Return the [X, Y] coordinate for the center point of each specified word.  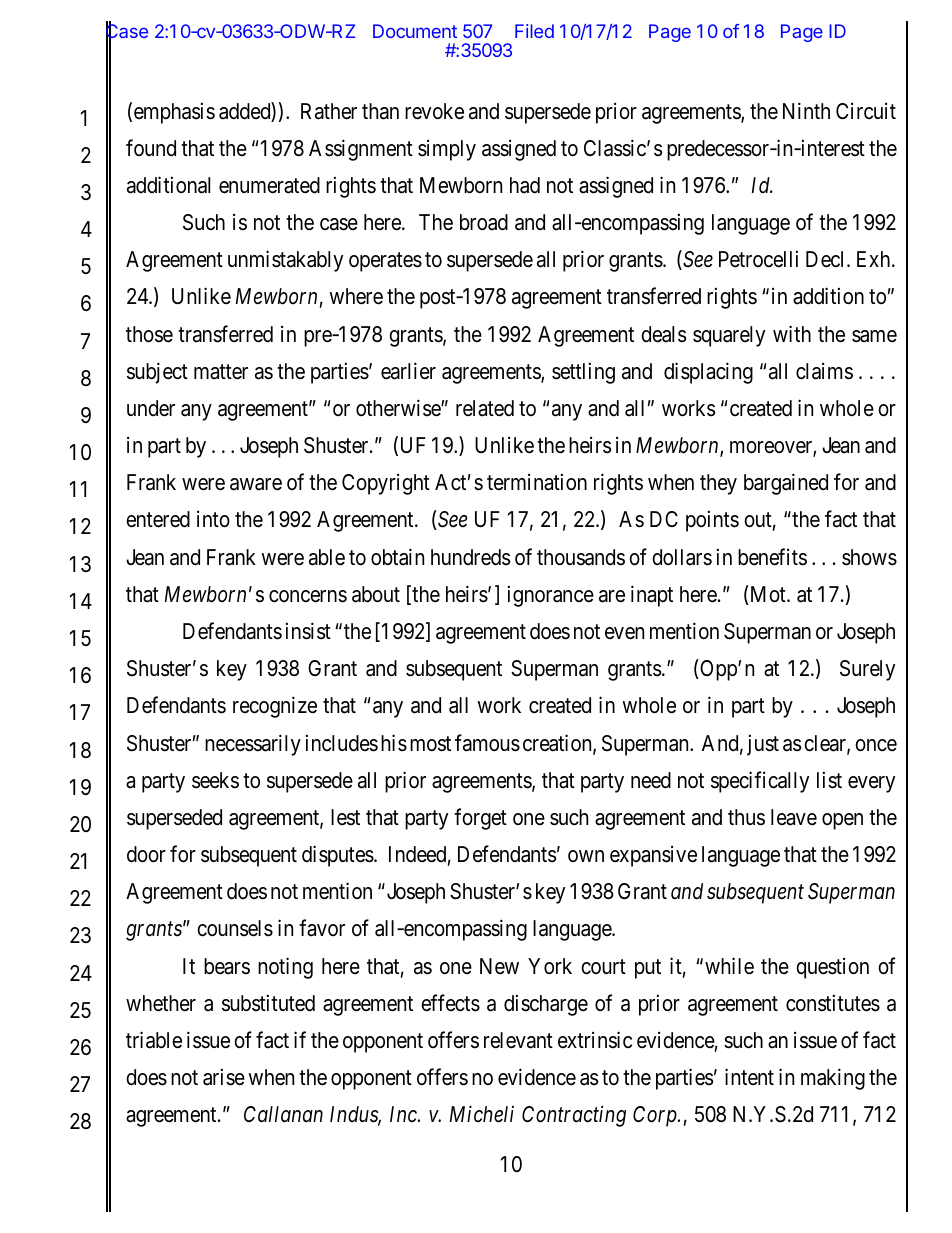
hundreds [470, 557]
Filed [534, 31]
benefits [772, 557]
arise [224, 1077]
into [213, 519]
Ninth [806, 110]
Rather [329, 111]
